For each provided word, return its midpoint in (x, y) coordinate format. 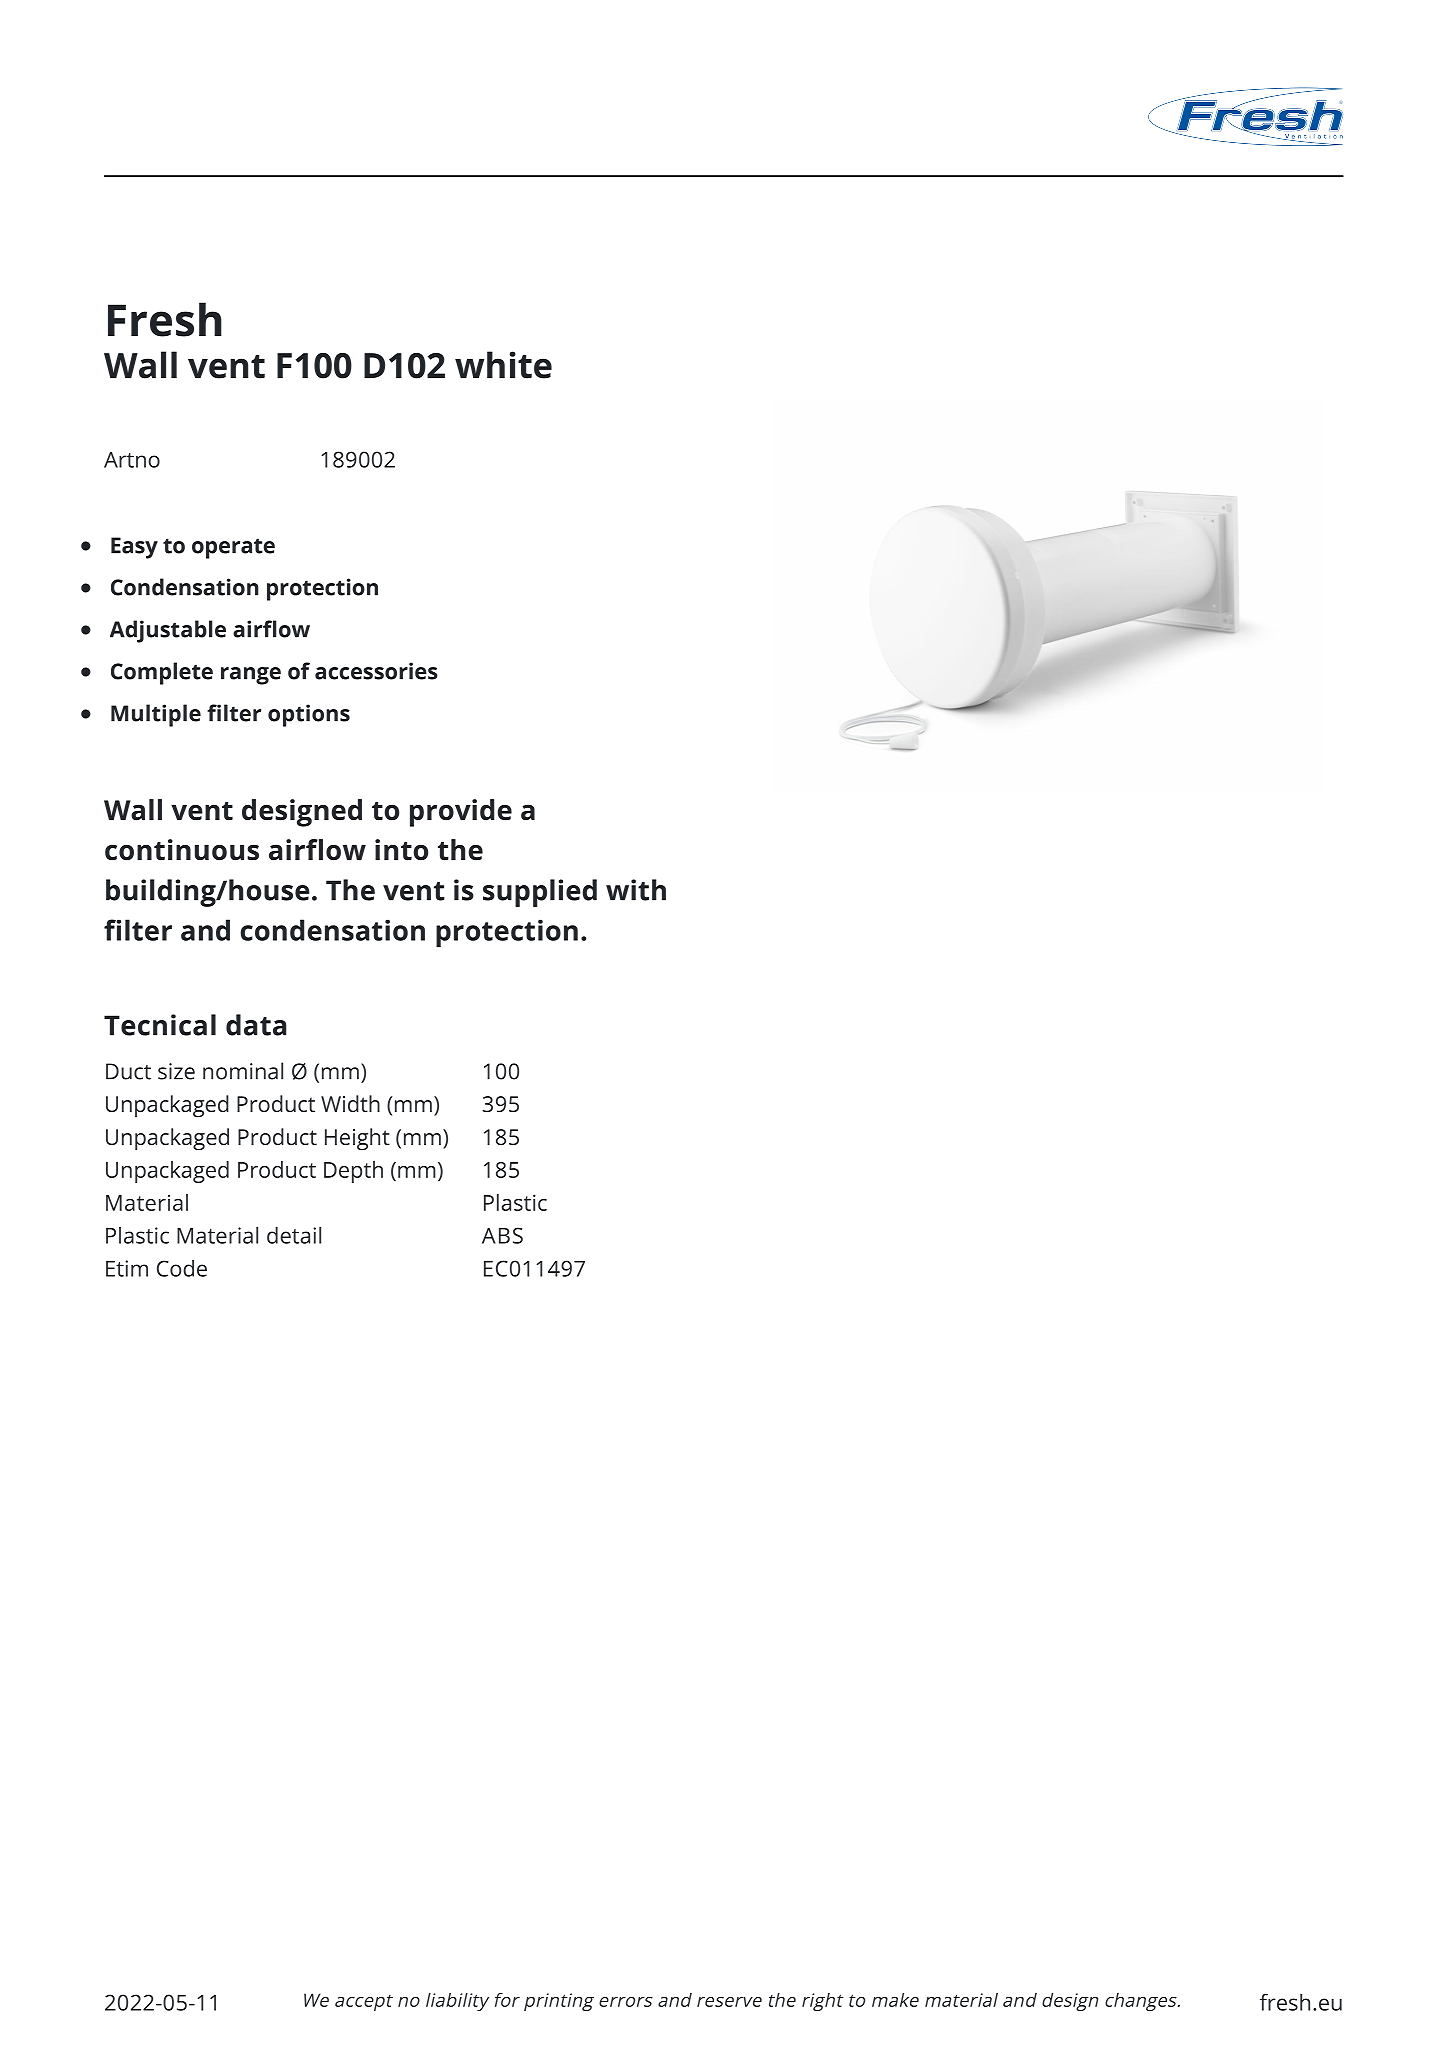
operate (233, 548)
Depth (353, 1172)
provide (461, 813)
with (636, 890)
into (401, 850)
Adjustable (168, 631)
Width (350, 1103)
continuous (182, 850)
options (309, 715)
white (503, 365)
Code (182, 1268)
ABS (502, 1235)
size (176, 1071)
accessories (376, 671)
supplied (540, 893)
